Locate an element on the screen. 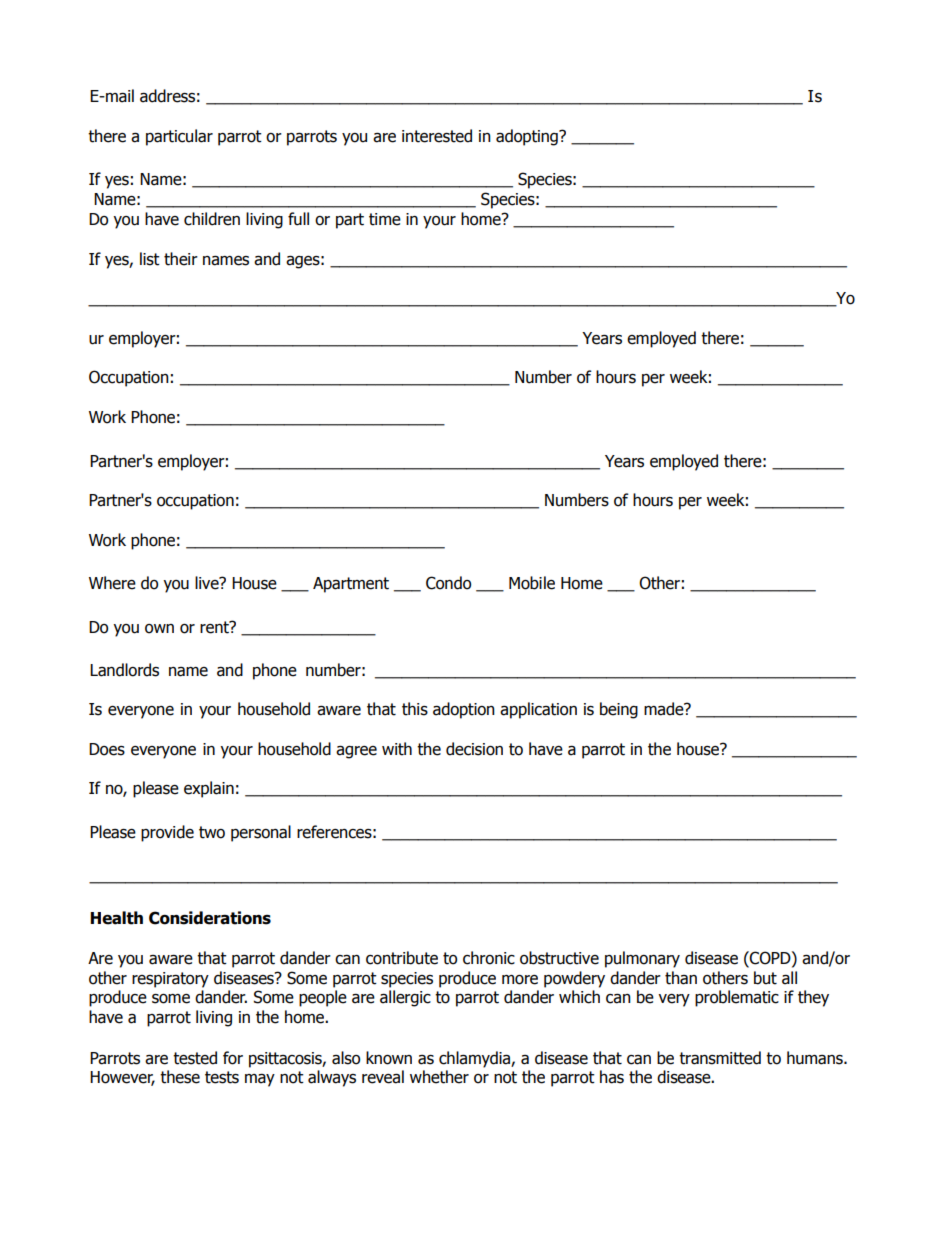  time is located at coordinates (385, 219).
